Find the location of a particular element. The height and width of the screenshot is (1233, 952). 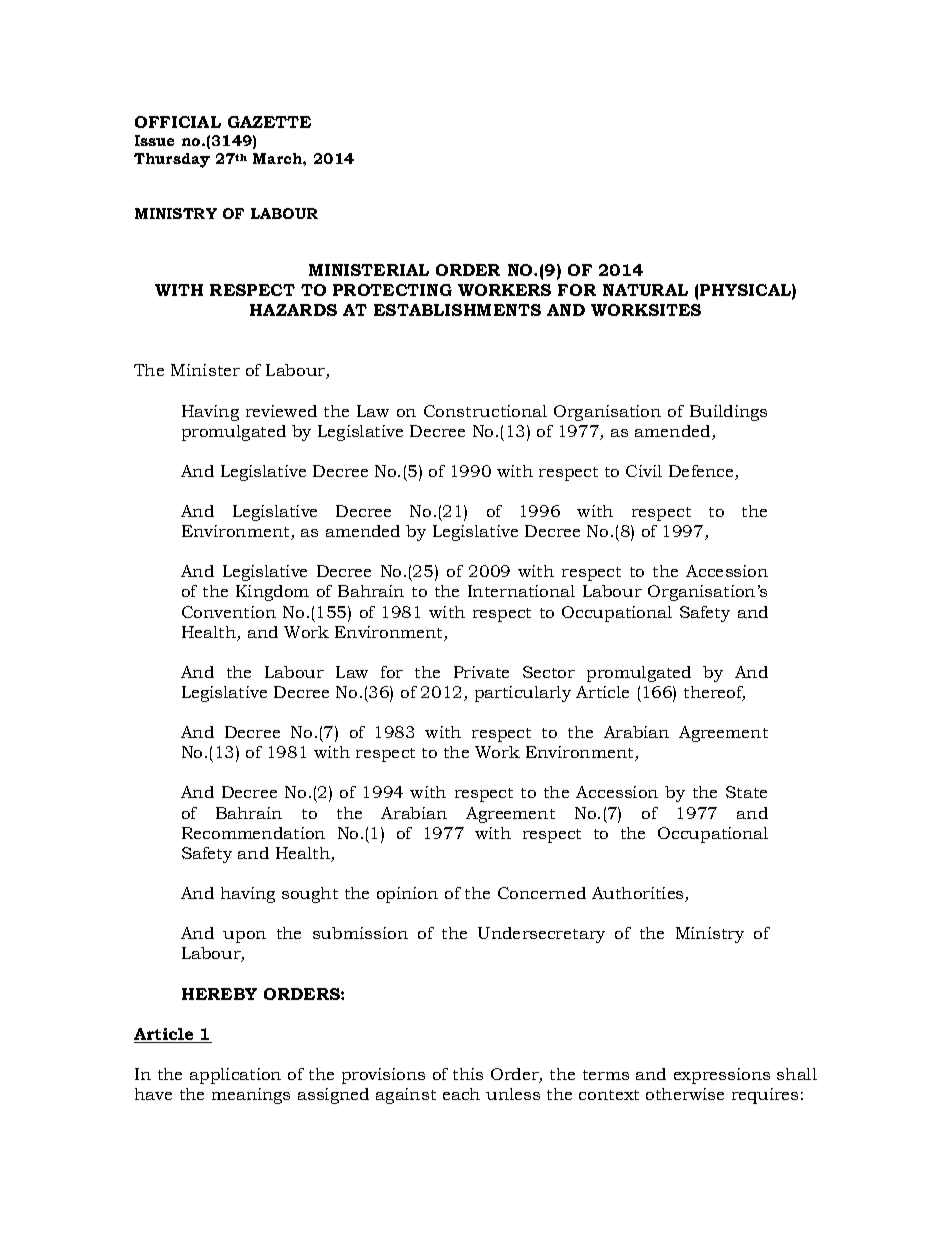

expressions is located at coordinates (722, 1076).
